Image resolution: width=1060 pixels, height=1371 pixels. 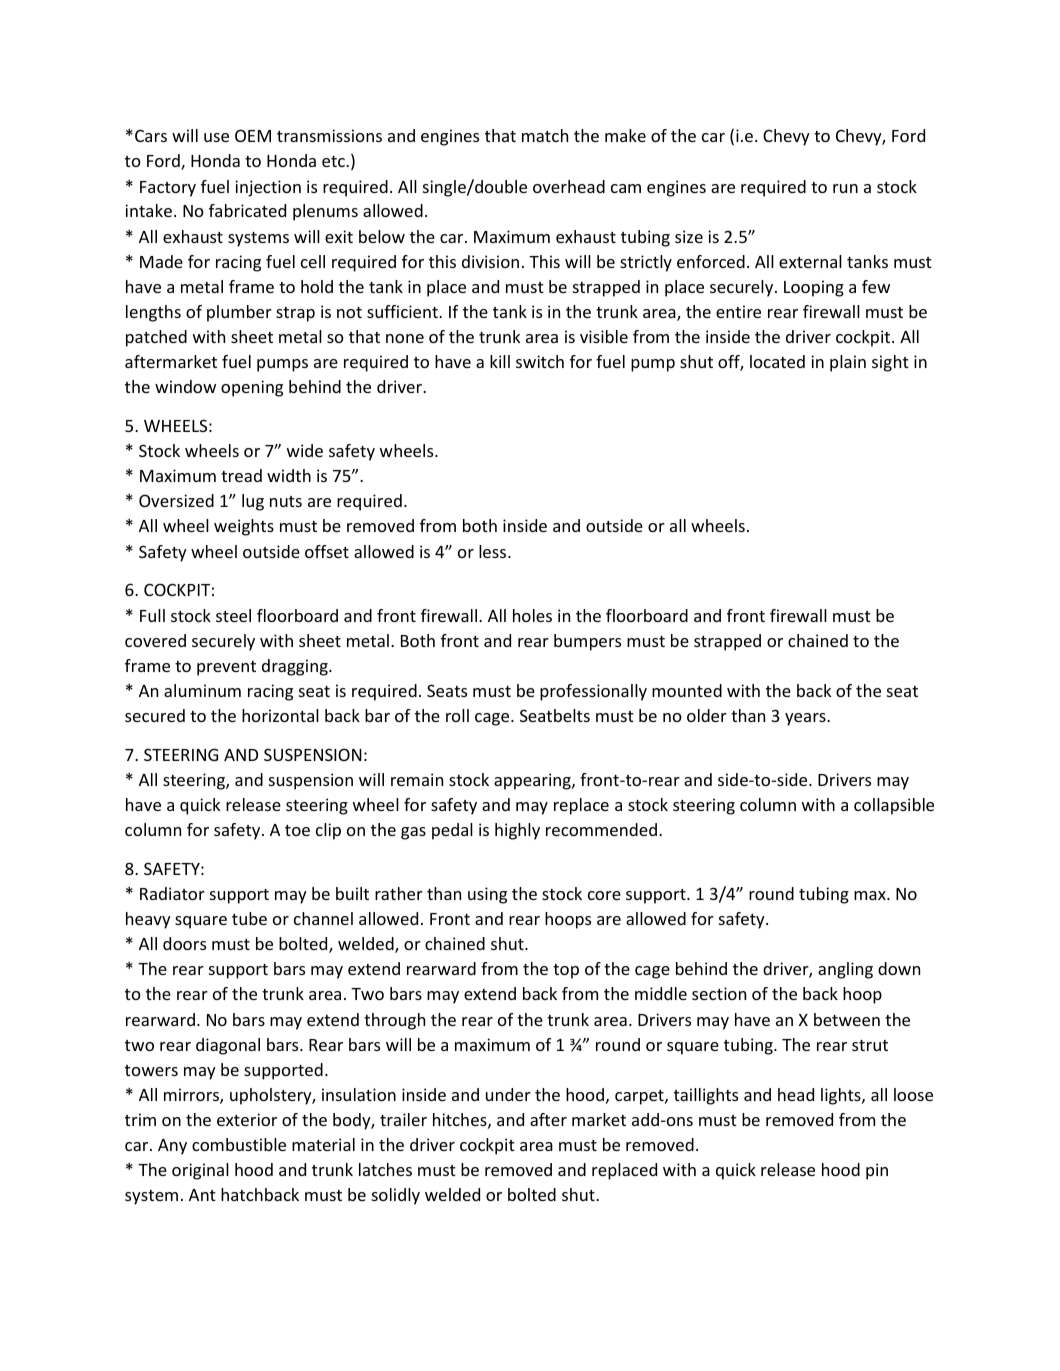 I want to click on injection, so click(x=268, y=188).
